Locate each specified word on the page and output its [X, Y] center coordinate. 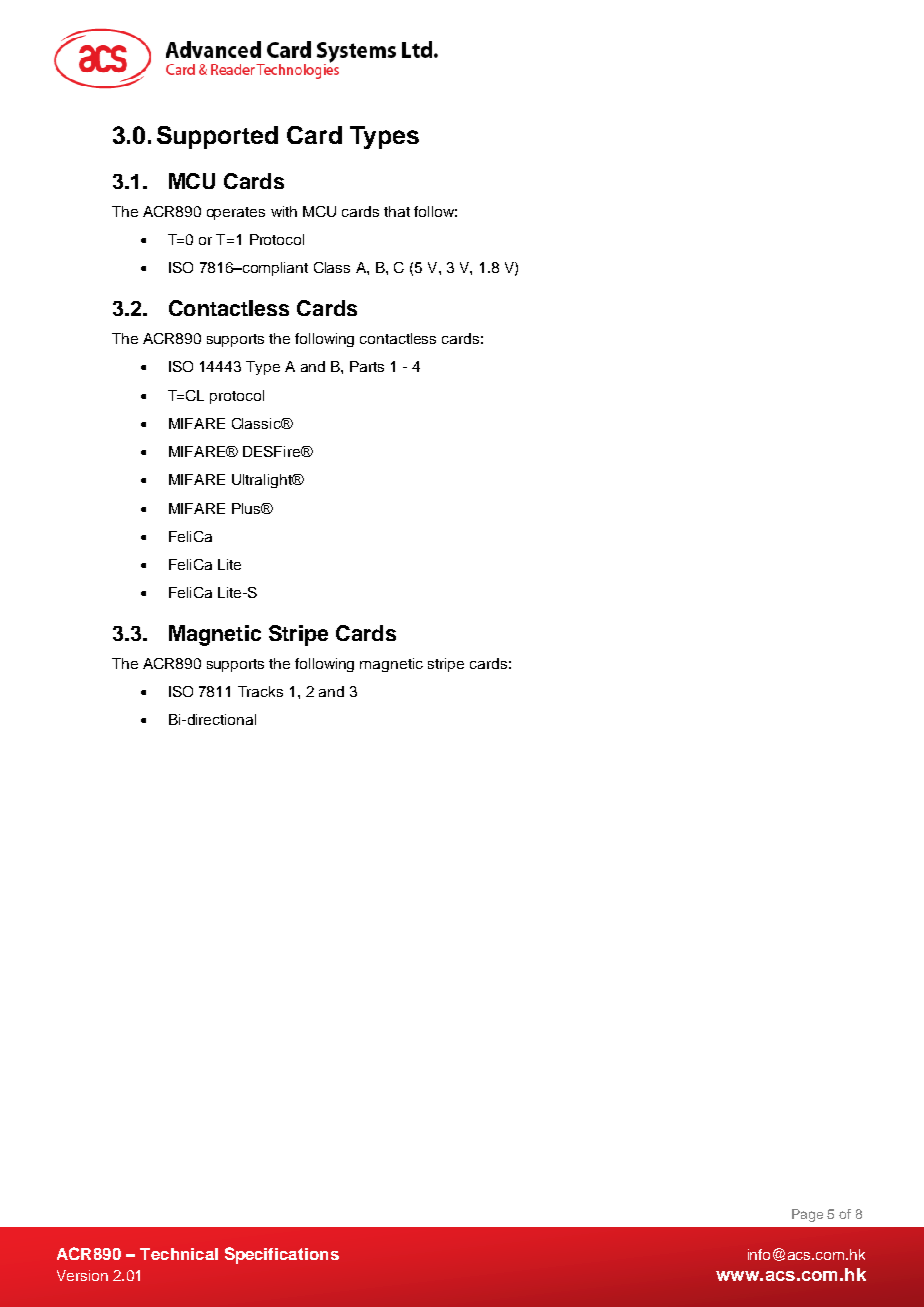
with [284, 211]
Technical [179, 1254]
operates [236, 213]
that [397, 211]
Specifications [282, 1255]
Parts [367, 366]
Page [807, 1215]
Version [82, 1275]
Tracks [260, 691]
